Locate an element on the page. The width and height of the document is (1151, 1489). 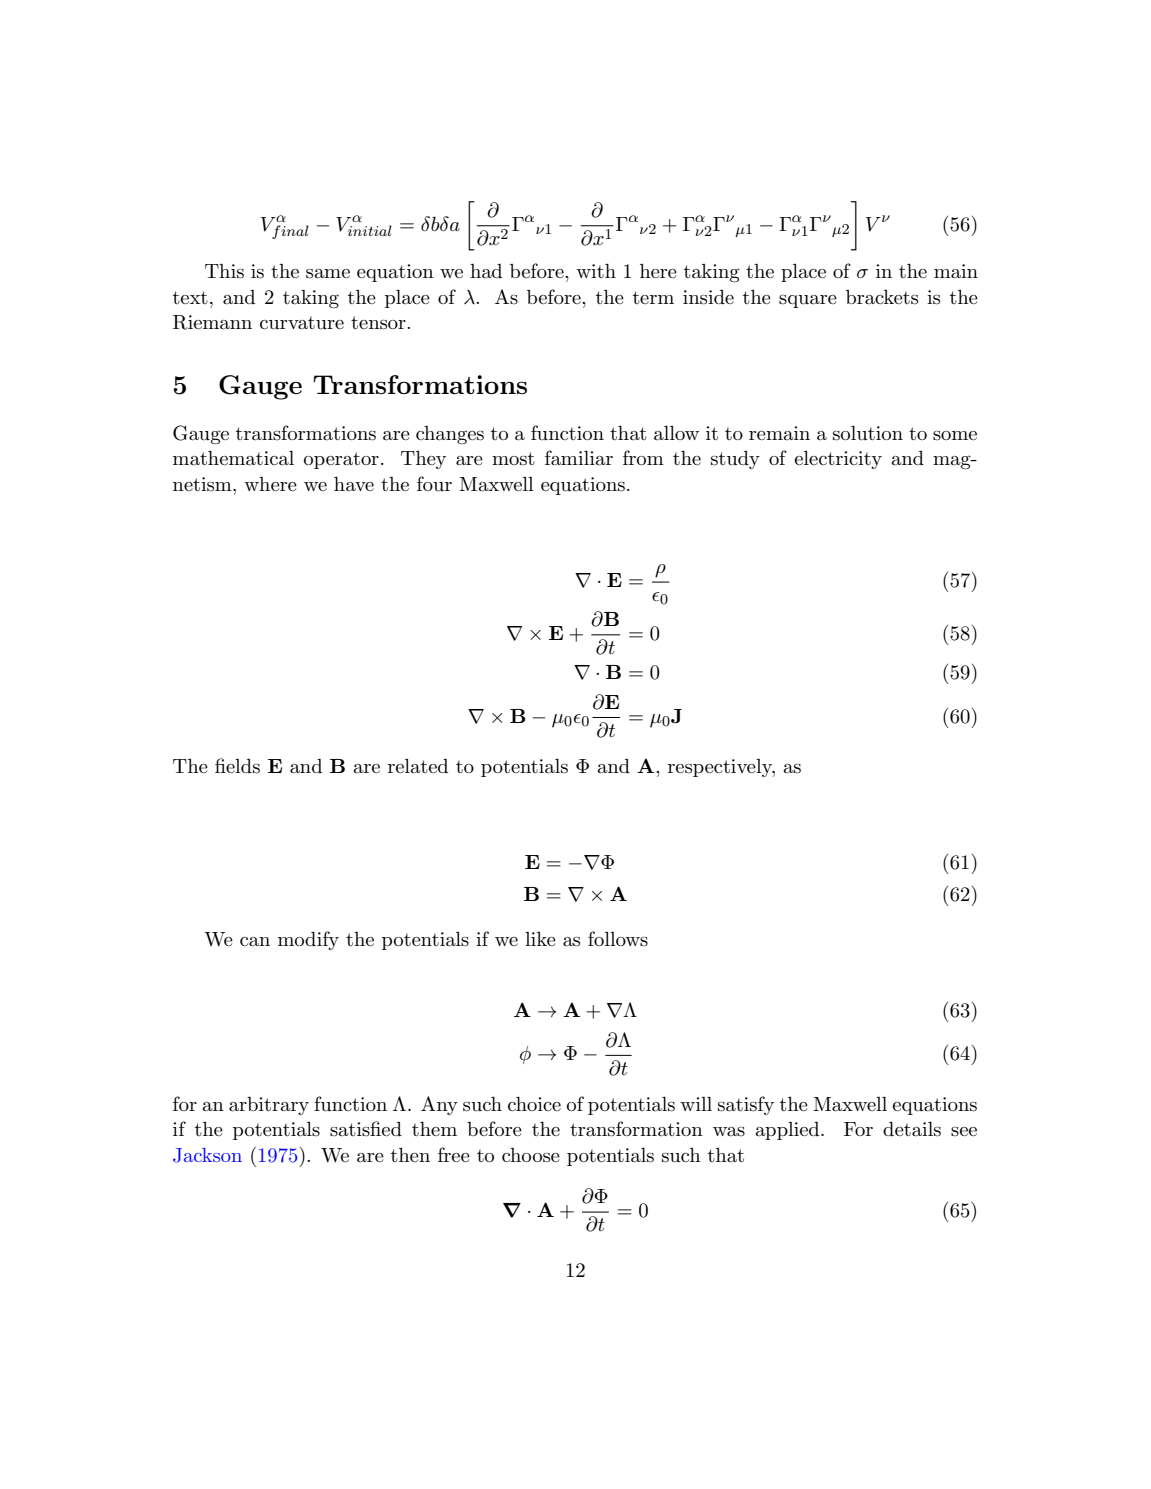
electricity is located at coordinates (838, 460).
